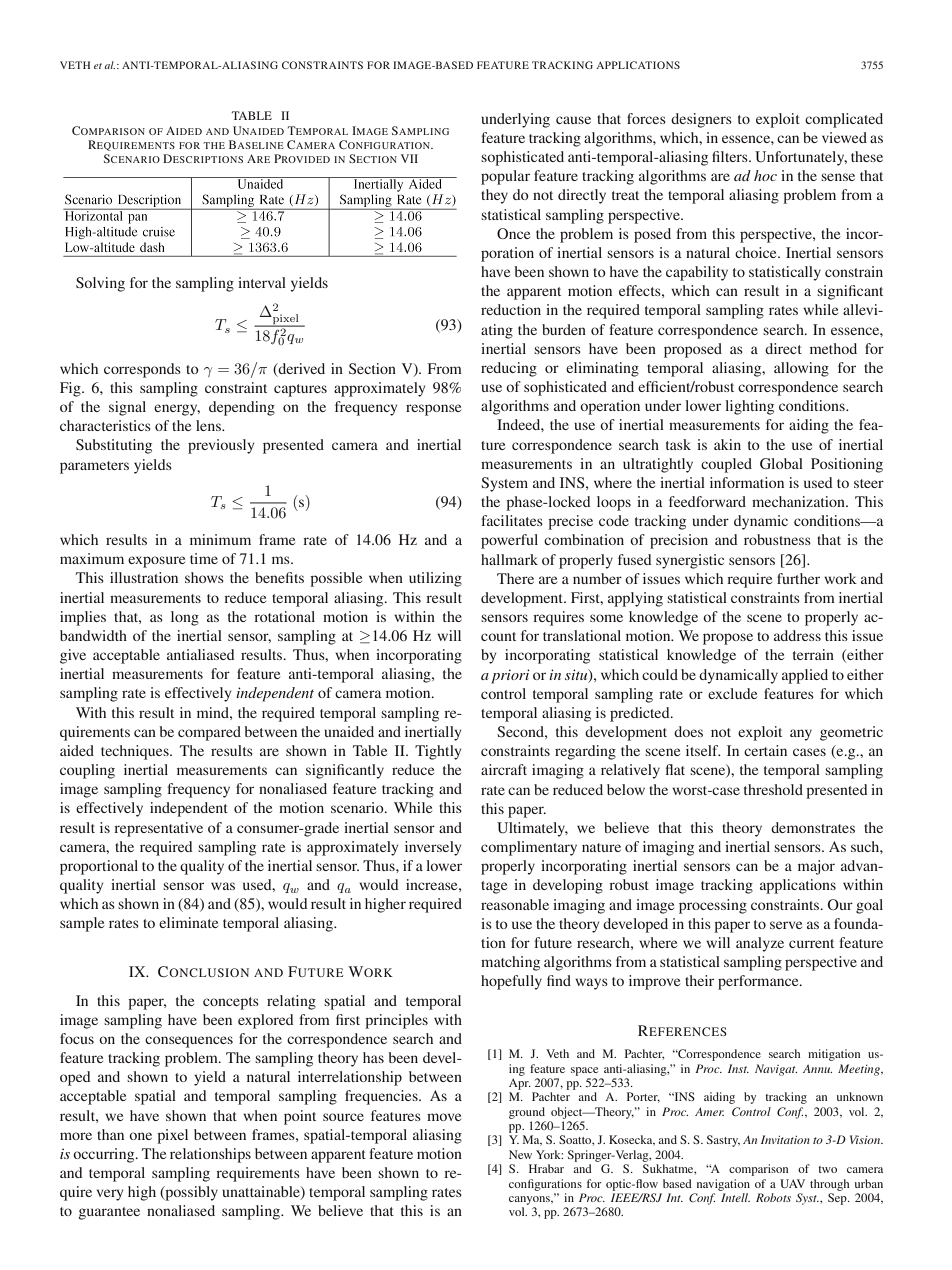 The width and height of the screenshot is (952, 1270). What do you see at coordinates (510, 676) in the screenshot?
I see `priori` at bounding box center [510, 676].
